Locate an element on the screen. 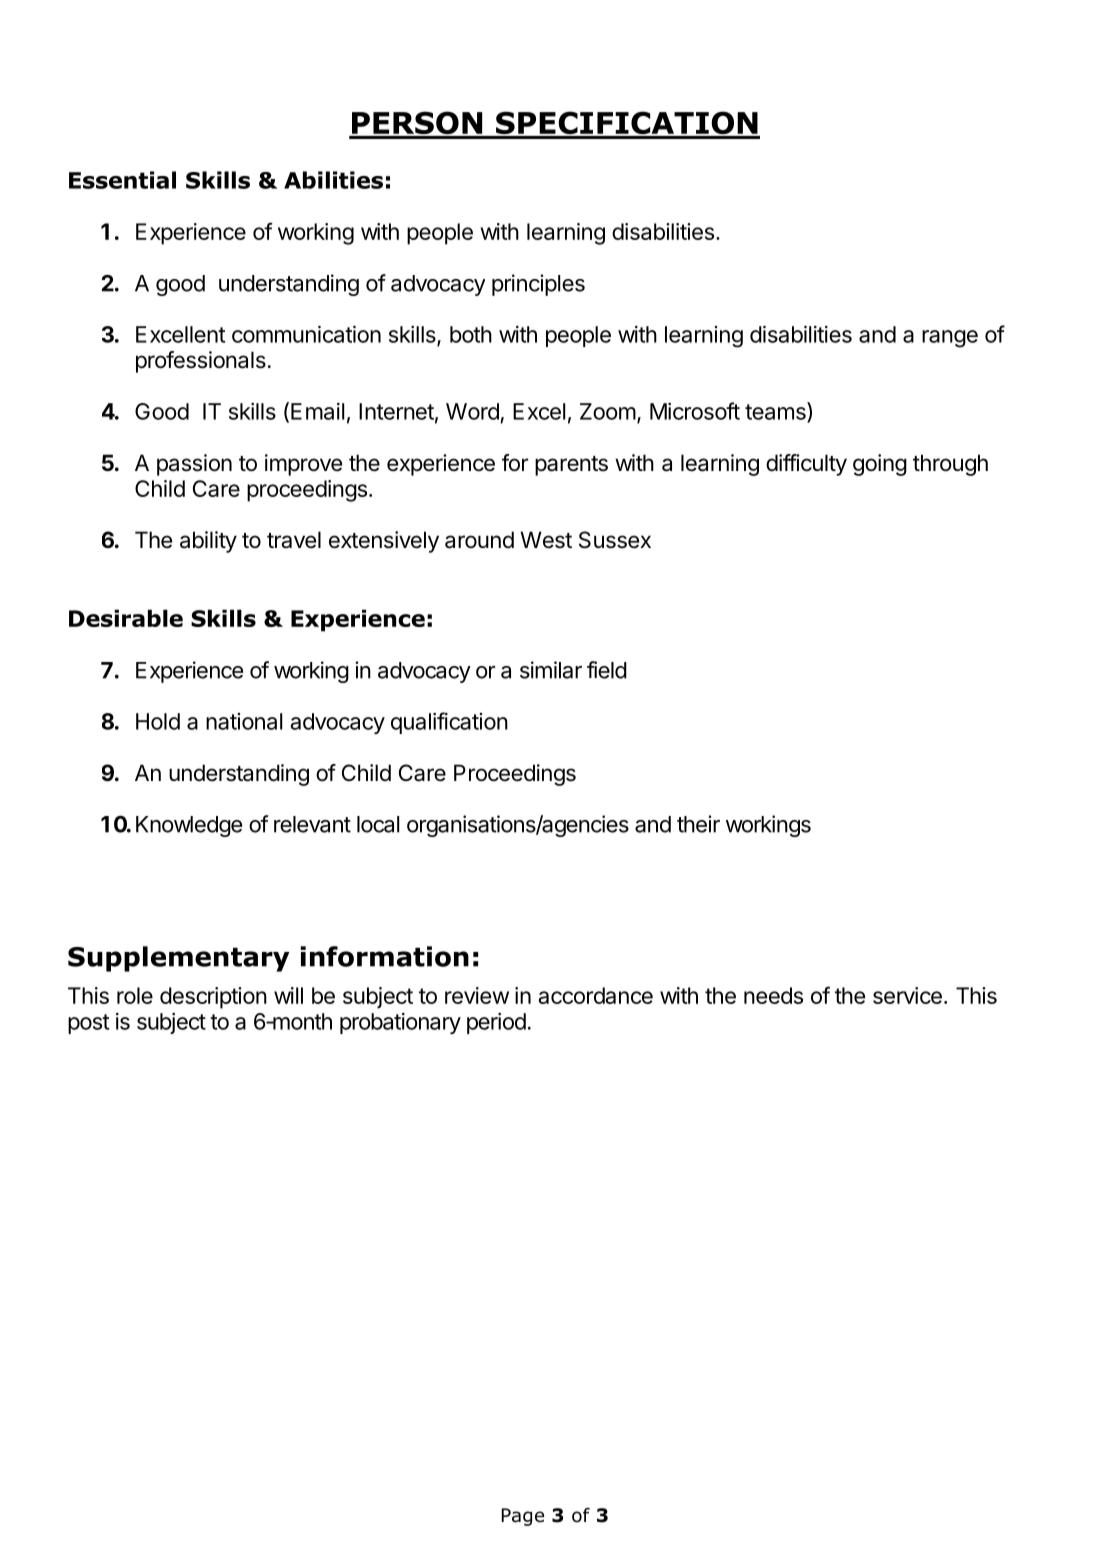 The image size is (1109, 1568). probationary is located at coordinates (400, 1023).
